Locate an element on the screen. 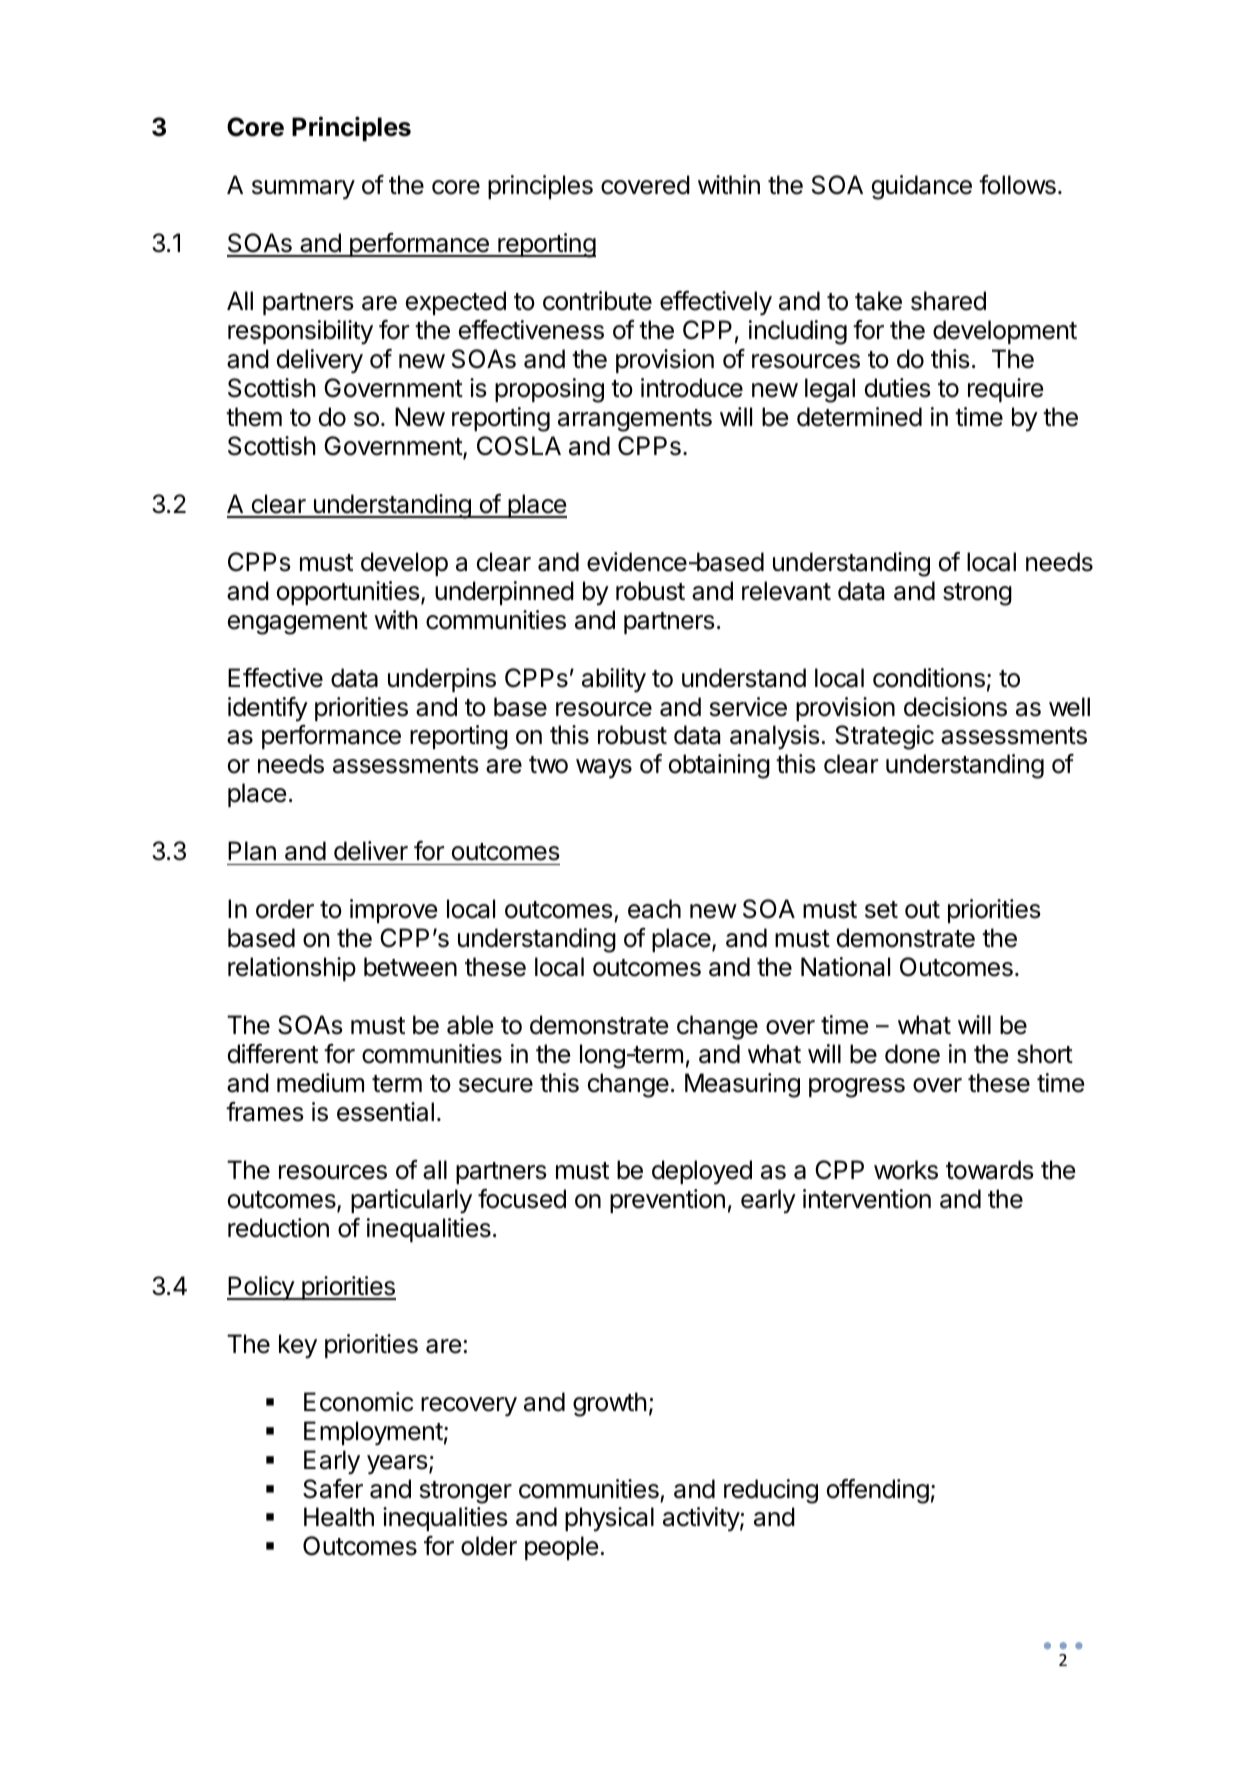  physical is located at coordinates (609, 1519).
